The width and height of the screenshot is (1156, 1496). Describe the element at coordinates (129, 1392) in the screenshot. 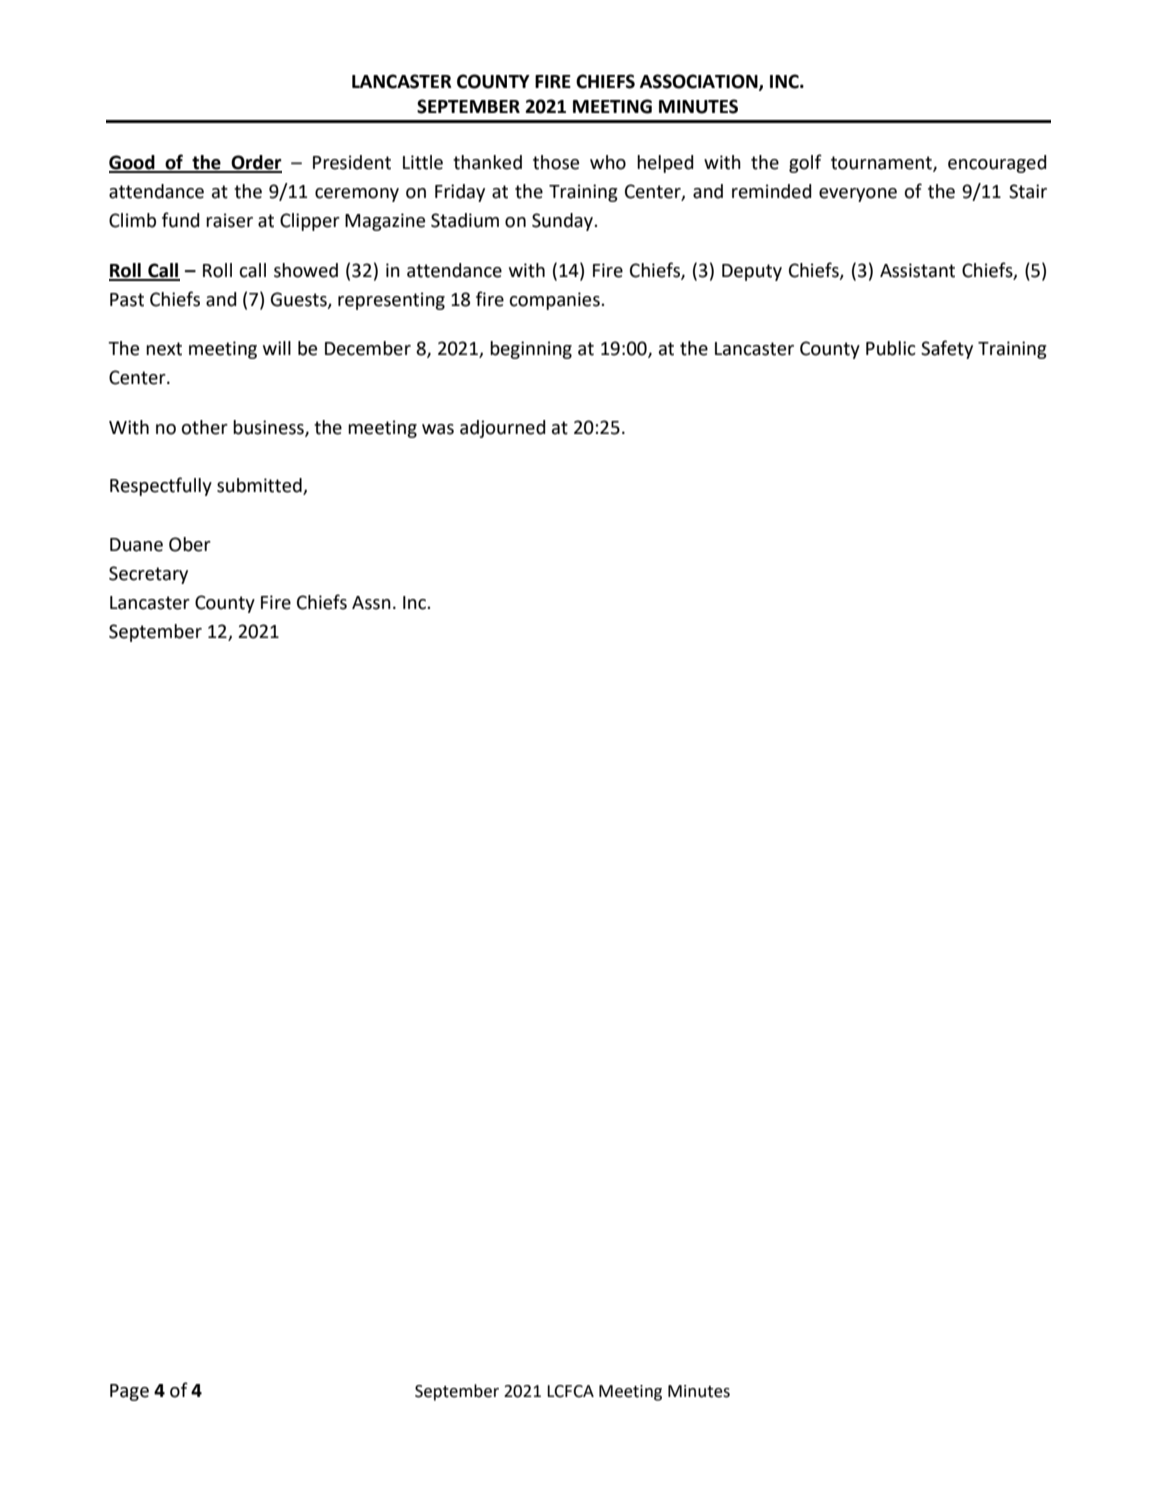

I see `Page` at that location.
